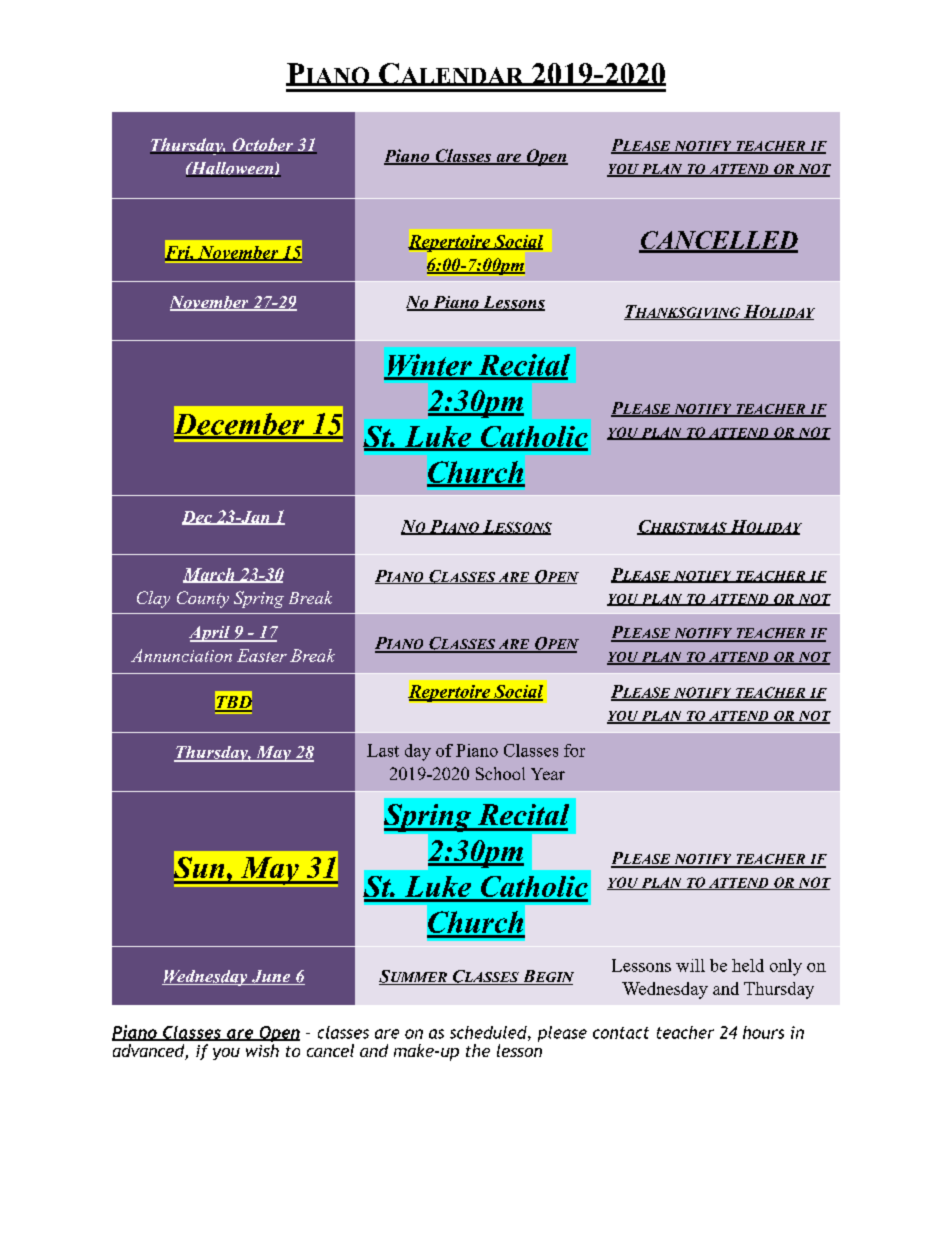 This screenshot has width=952, height=1233. Describe the element at coordinates (574, 750) in the screenshot. I see `for` at that location.
